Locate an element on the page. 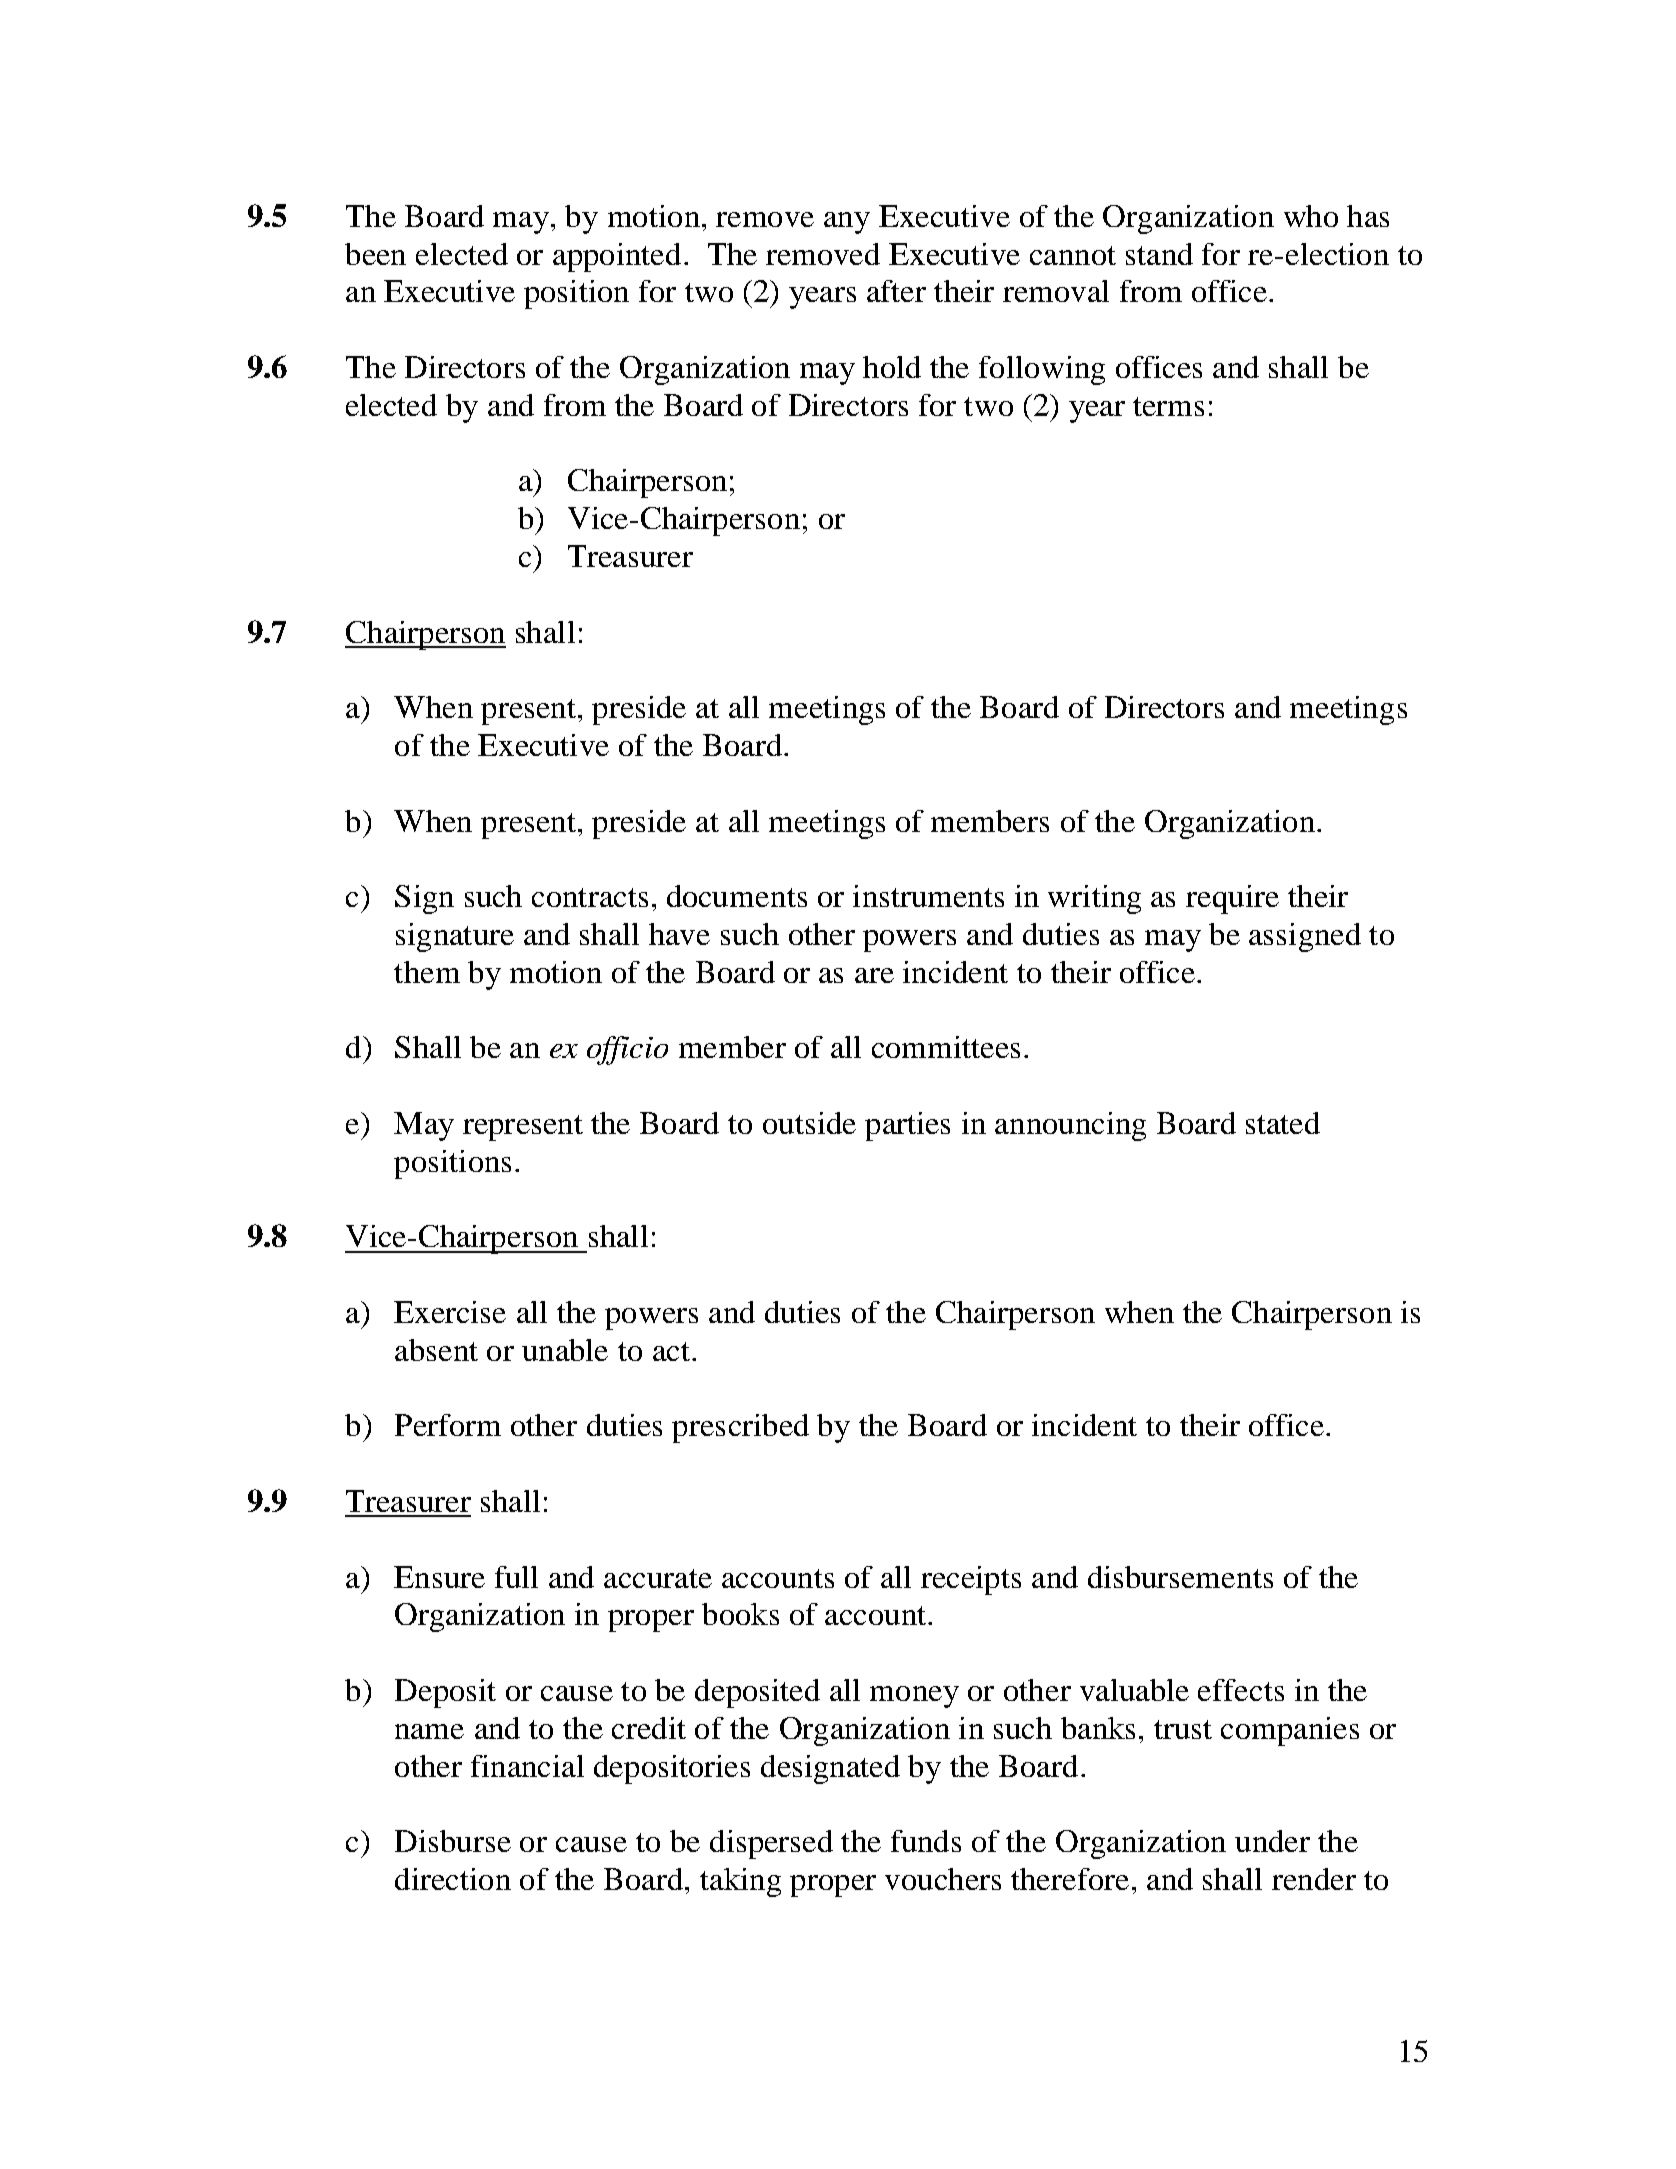 The height and width of the document is (2169, 1676). hold is located at coordinates (892, 367).
